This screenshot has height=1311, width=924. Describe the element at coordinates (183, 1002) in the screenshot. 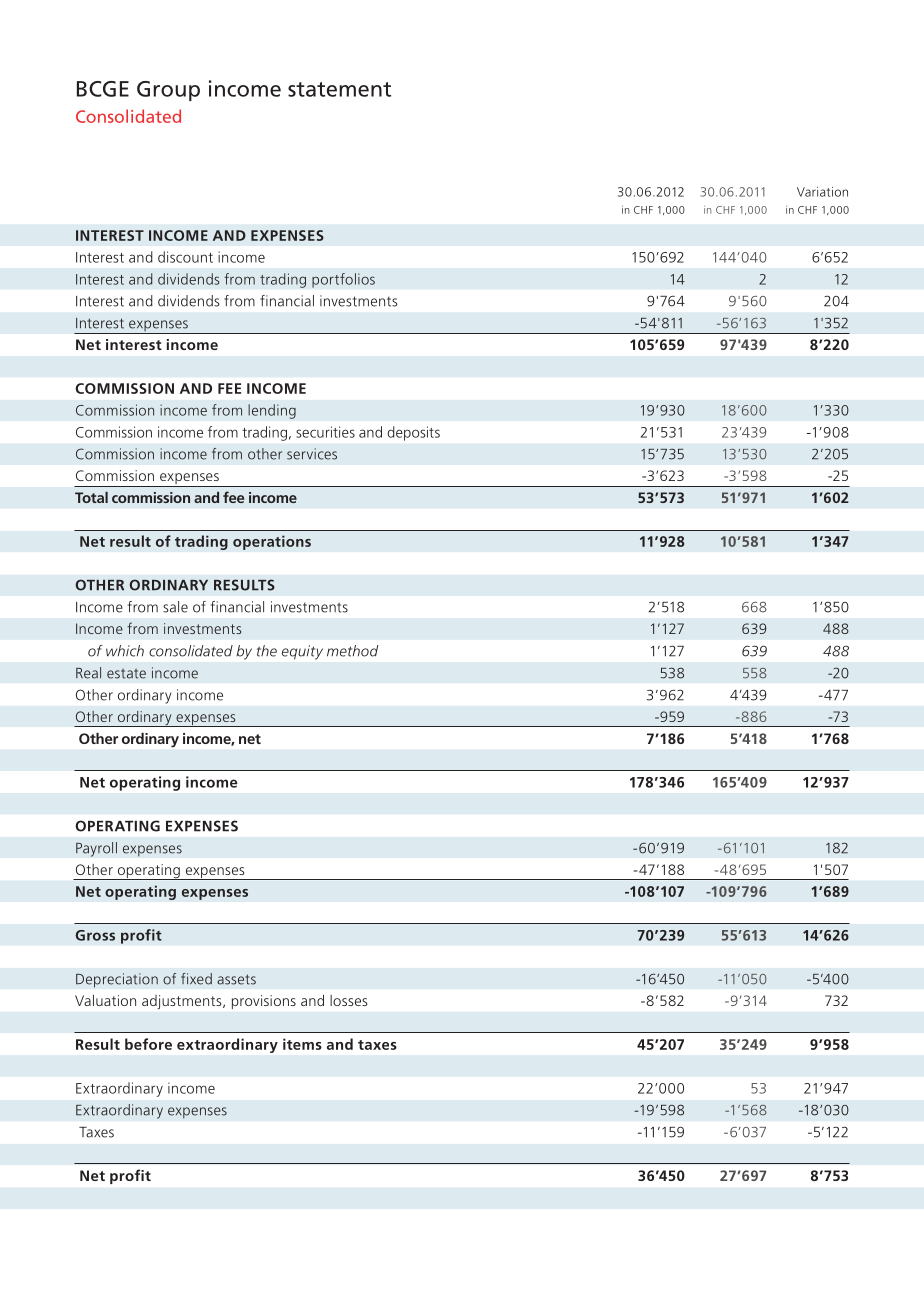

I see `adjustments` at that location.
